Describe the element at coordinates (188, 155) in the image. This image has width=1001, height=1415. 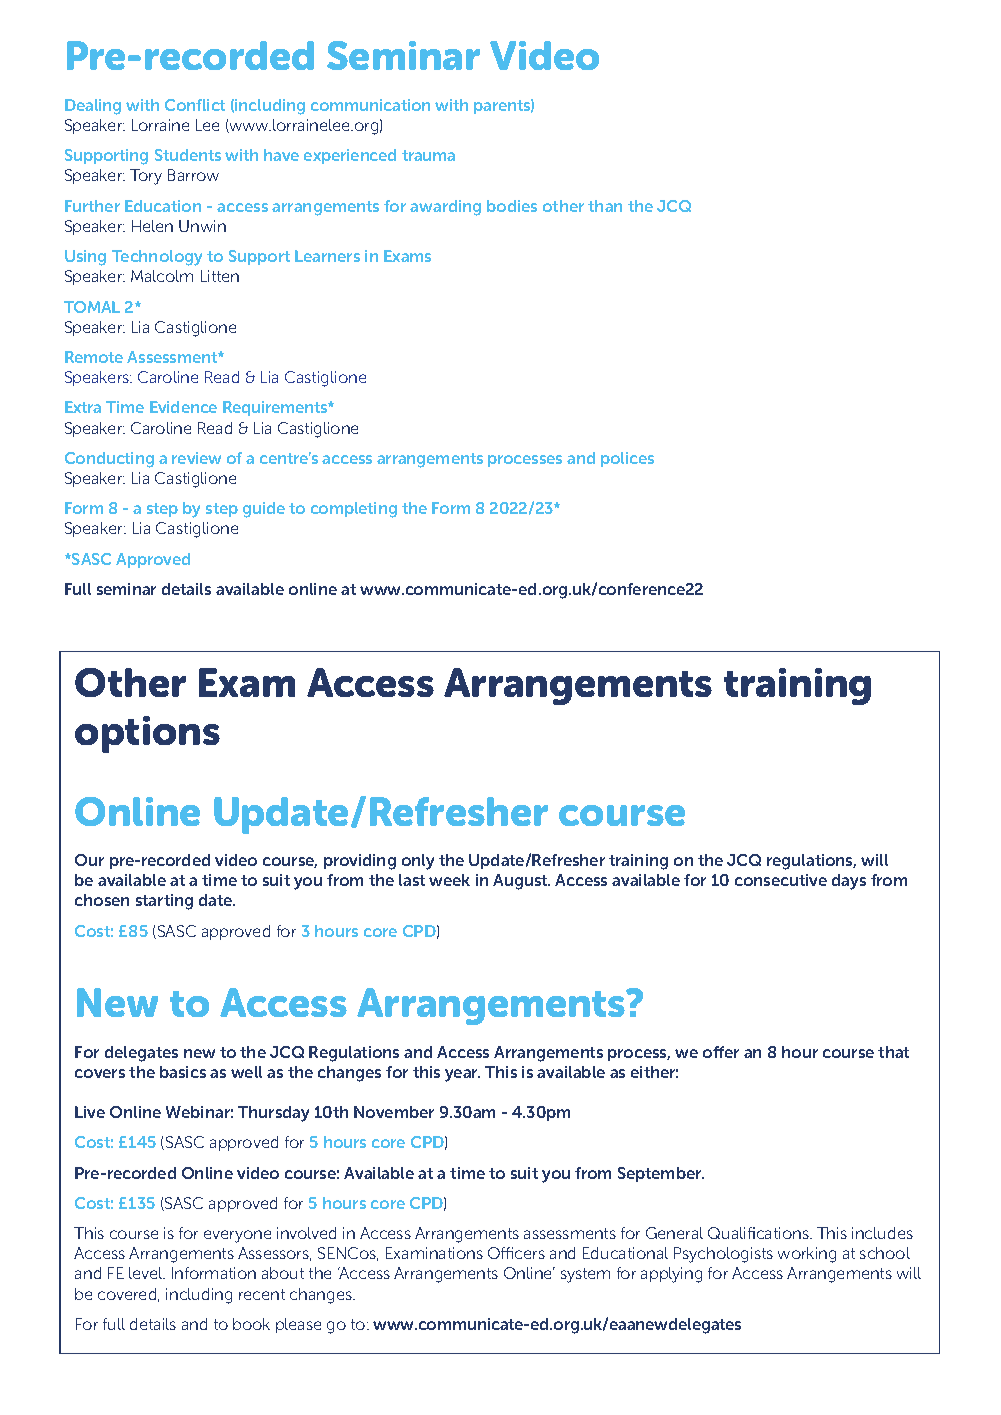
I see `Students` at that location.
